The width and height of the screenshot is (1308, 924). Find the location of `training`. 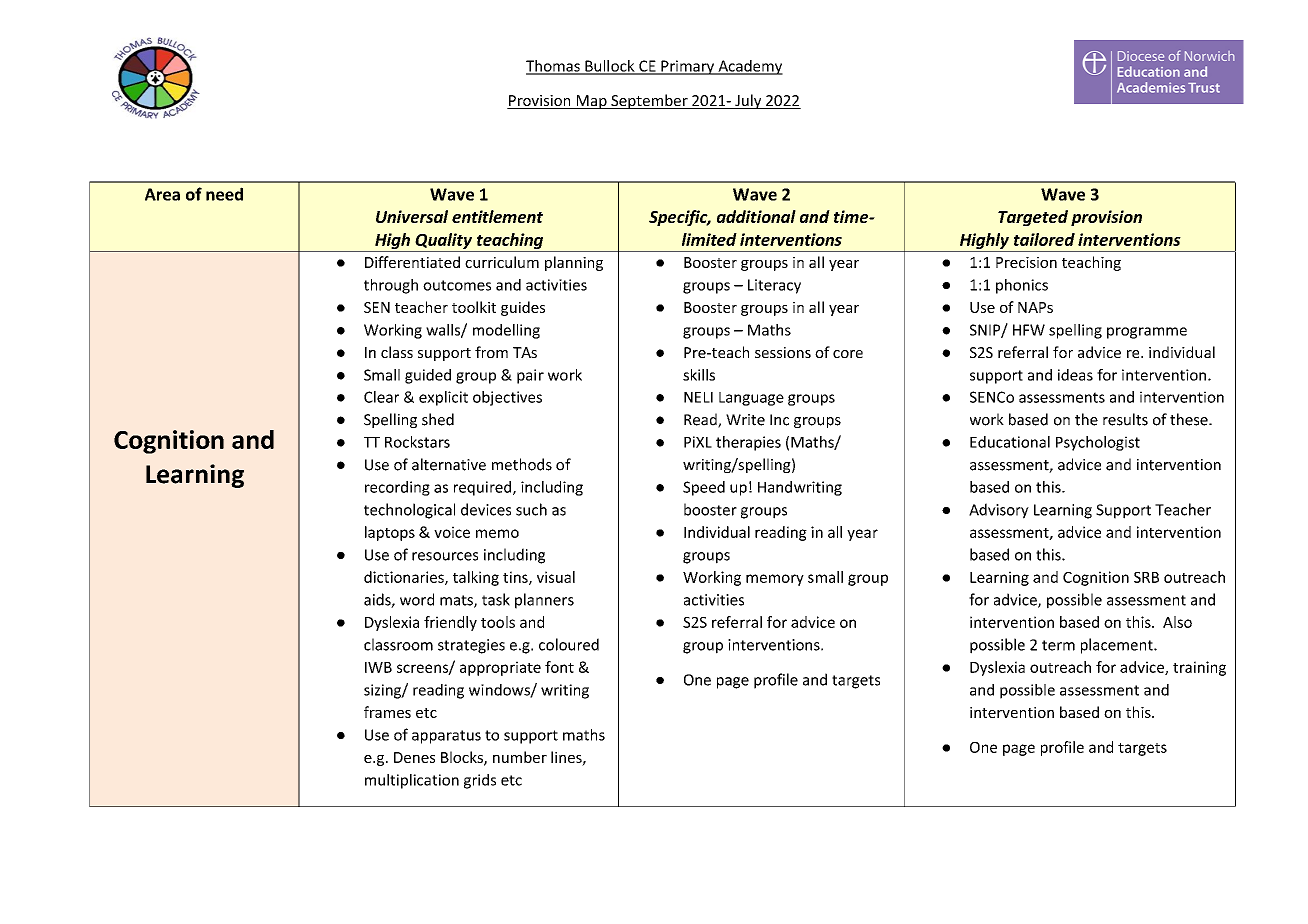

training is located at coordinates (1199, 668).
